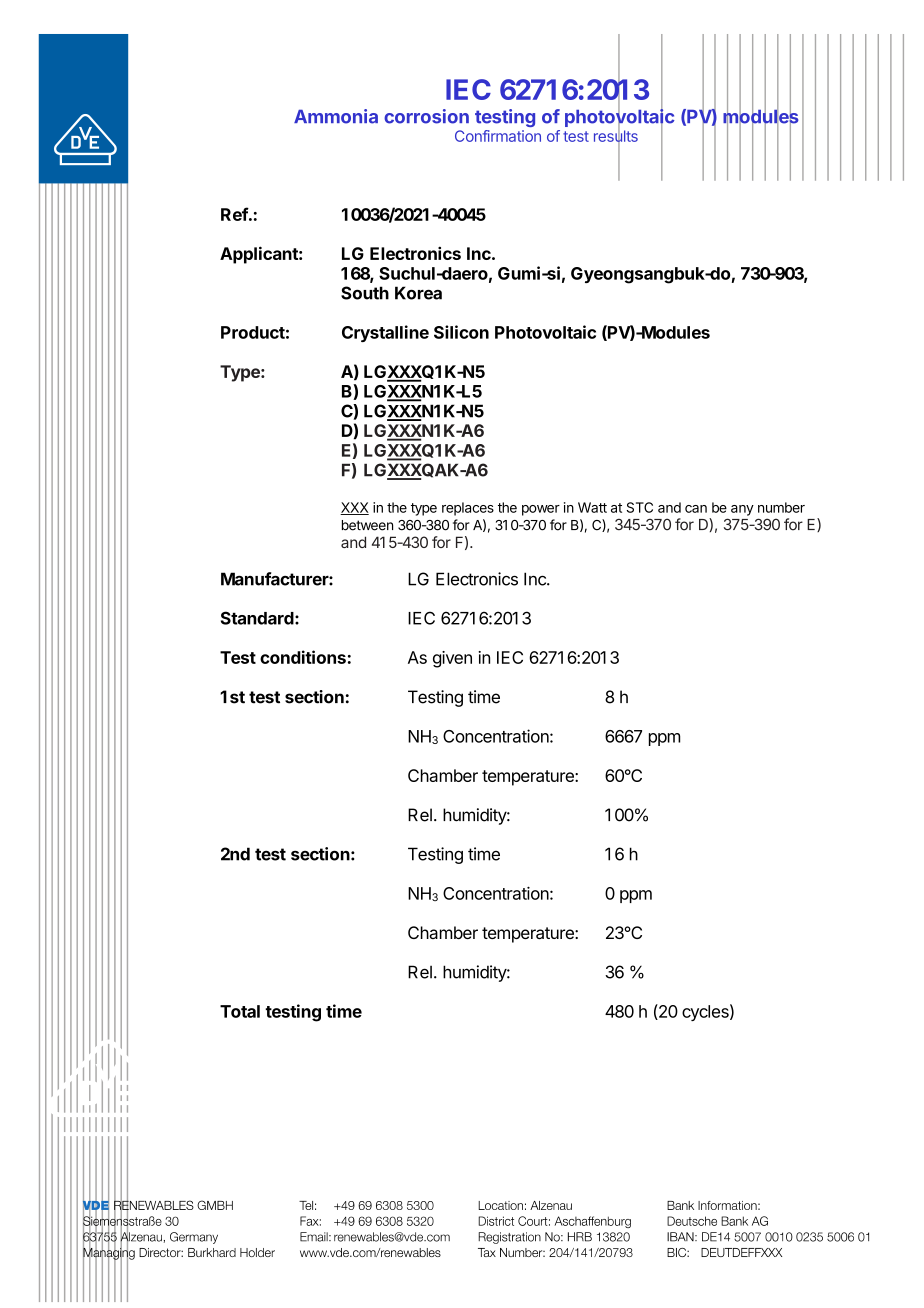  Describe the element at coordinates (616, 136) in the screenshot. I see `results` at that location.
